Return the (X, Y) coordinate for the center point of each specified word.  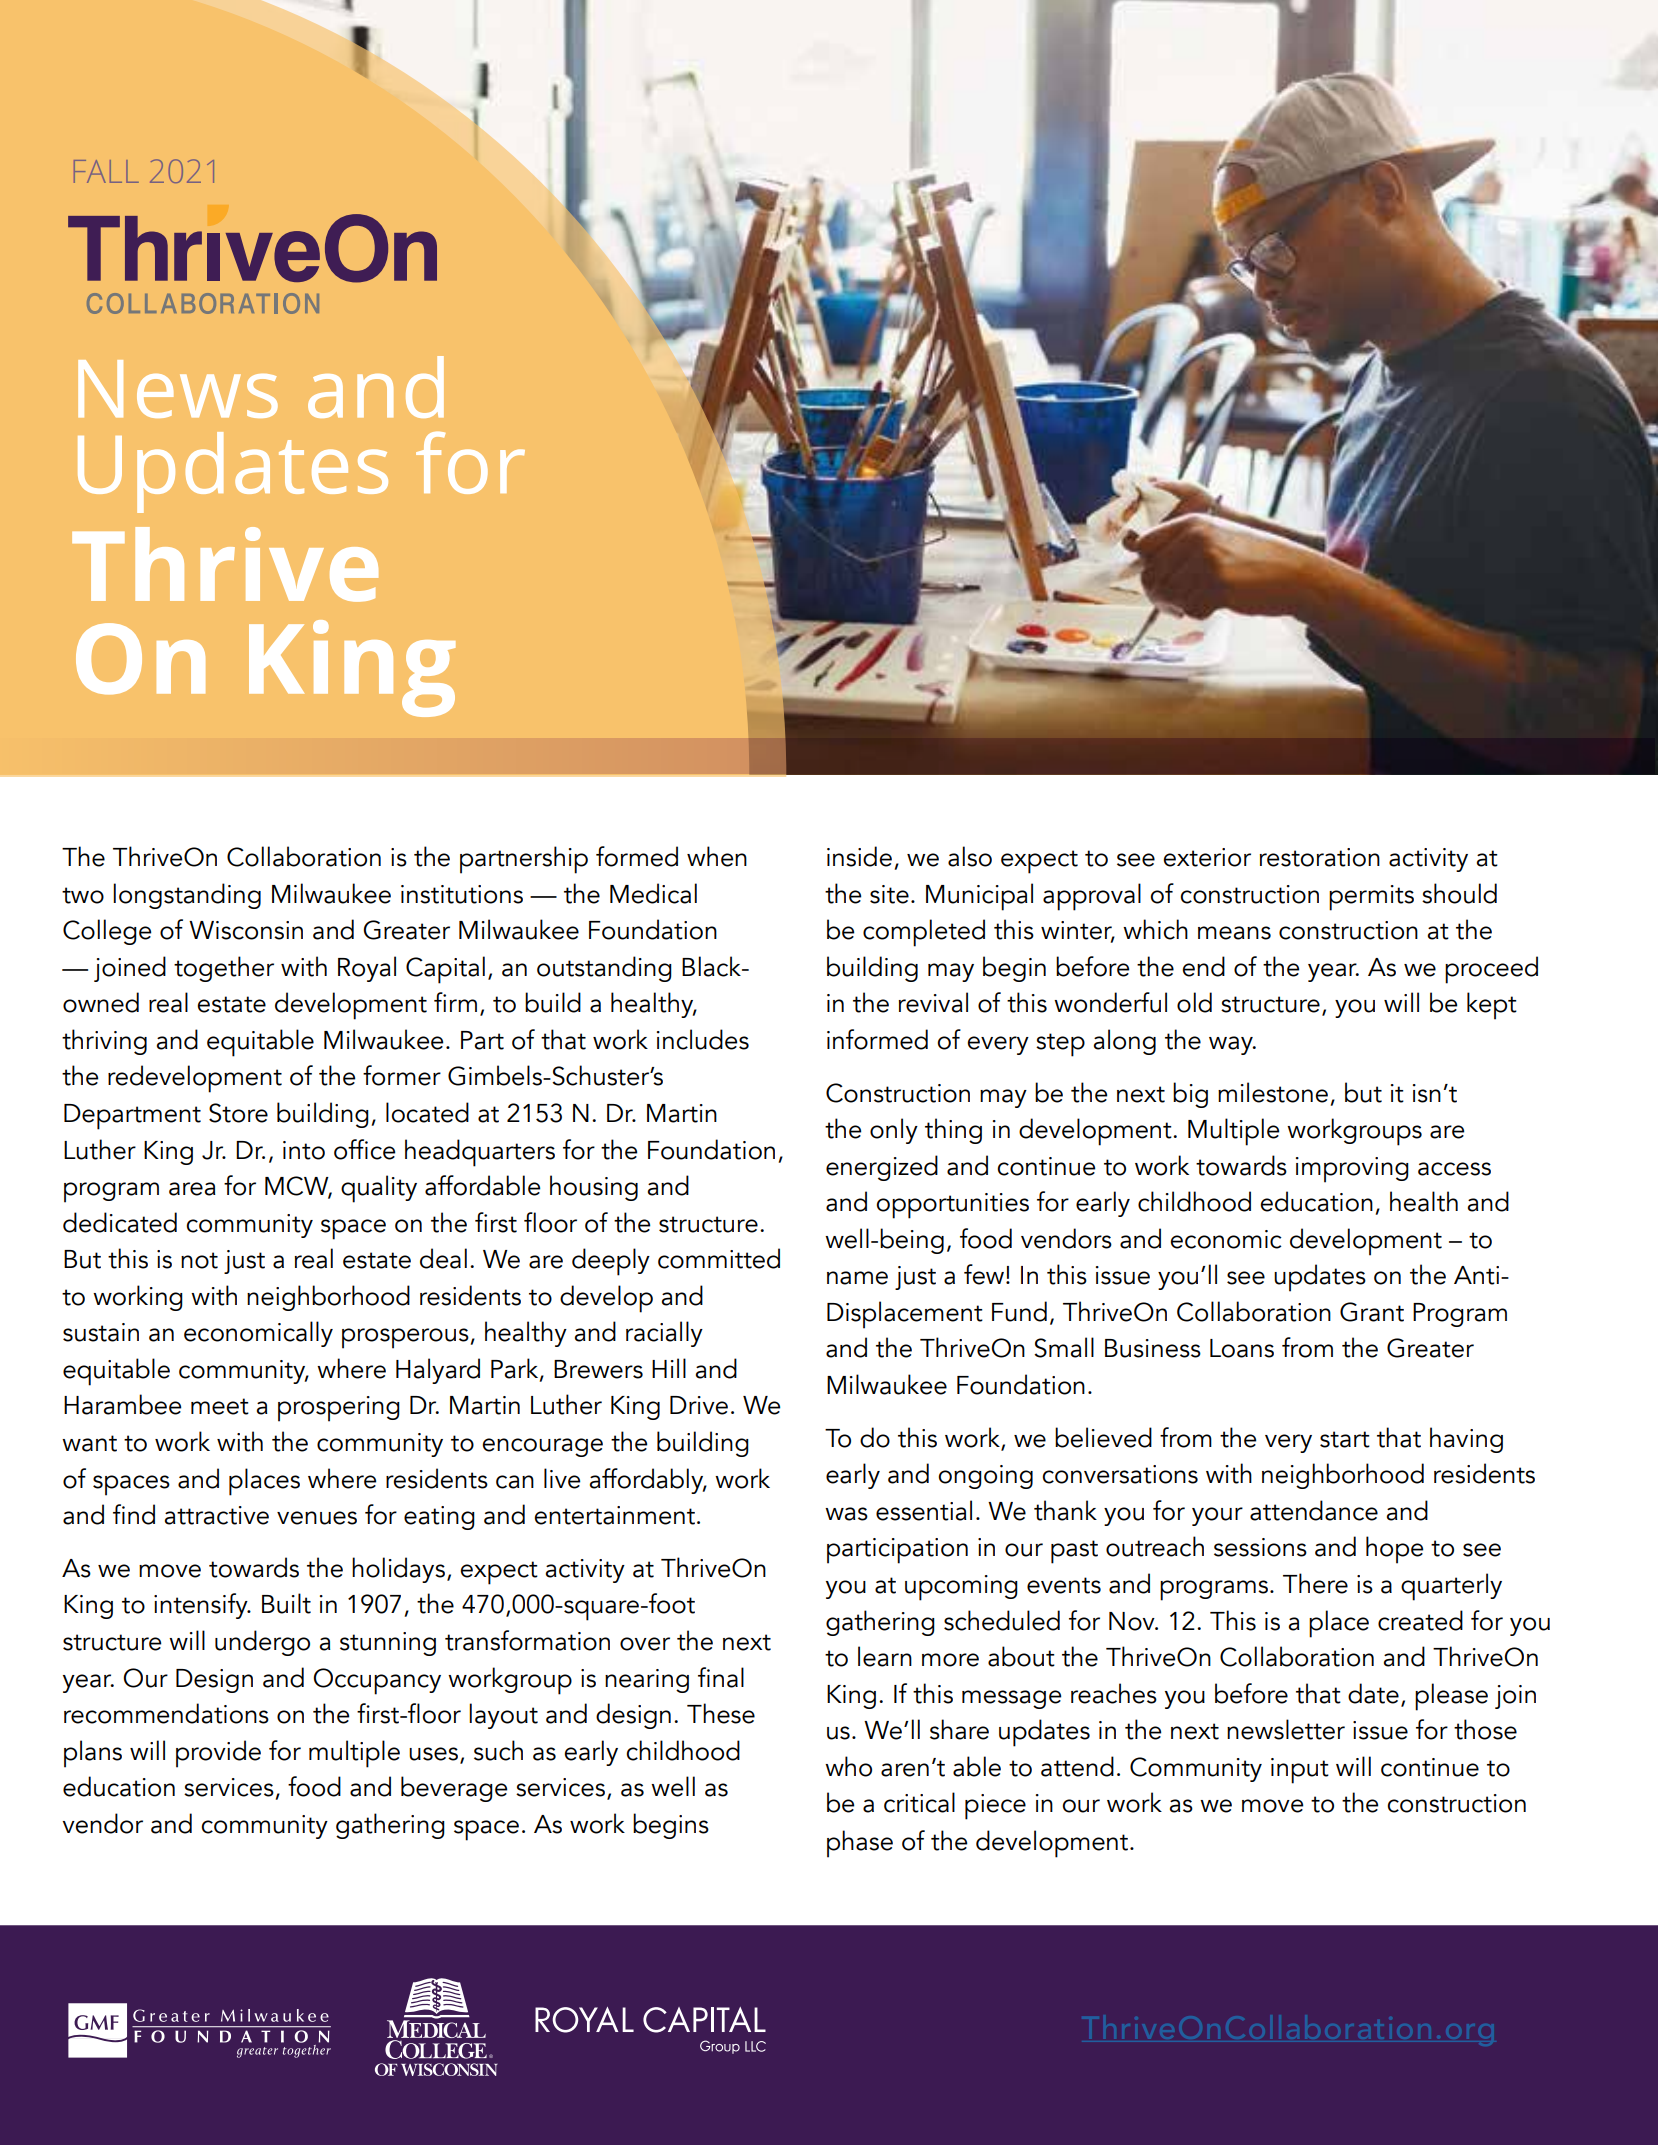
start (1345, 1439)
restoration (1320, 857)
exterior (1207, 857)
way (1232, 1045)
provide (218, 1754)
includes (703, 1039)
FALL (106, 171)
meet (220, 1406)
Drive (699, 1405)
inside (859, 856)
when (717, 856)
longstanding (187, 896)
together (224, 969)
